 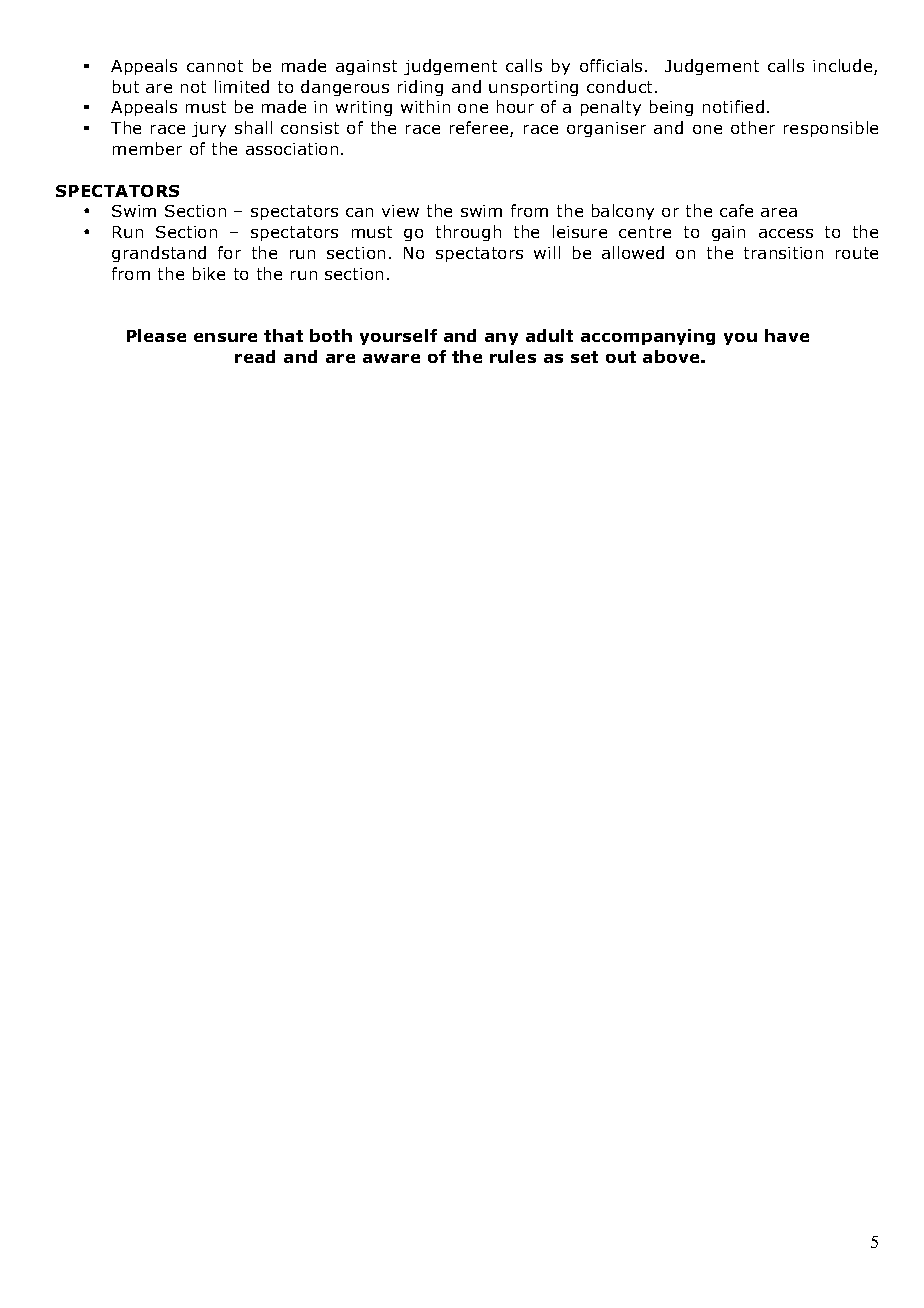 I want to click on include, so click(x=844, y=67).
